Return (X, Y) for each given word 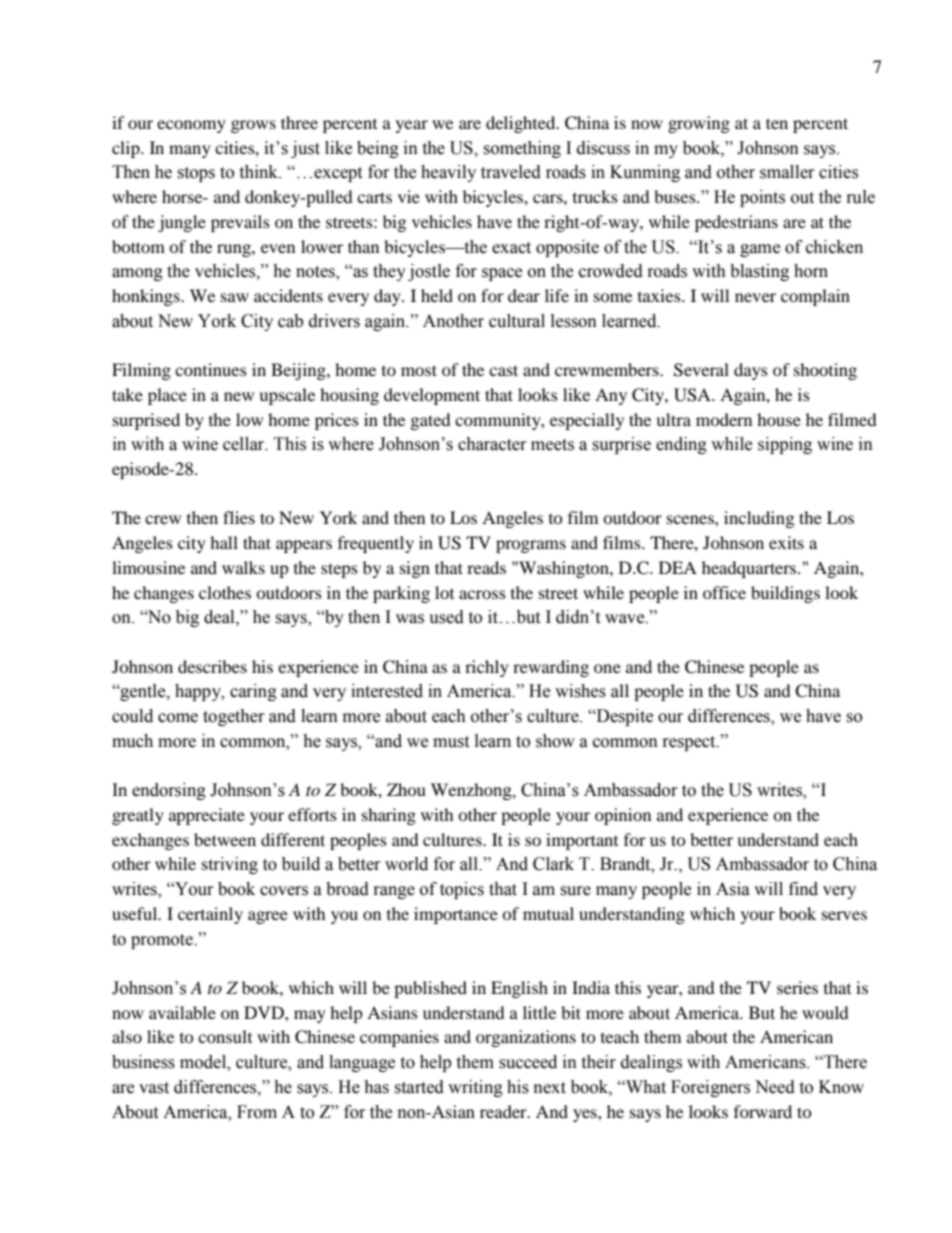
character (492, 444)
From (257, 1112)
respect (690, 743)
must (451, 742)
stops (196, 174)
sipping (785, 445)
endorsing (169, 791)
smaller (787, 172)
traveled (511, 172)
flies (239, 517)
